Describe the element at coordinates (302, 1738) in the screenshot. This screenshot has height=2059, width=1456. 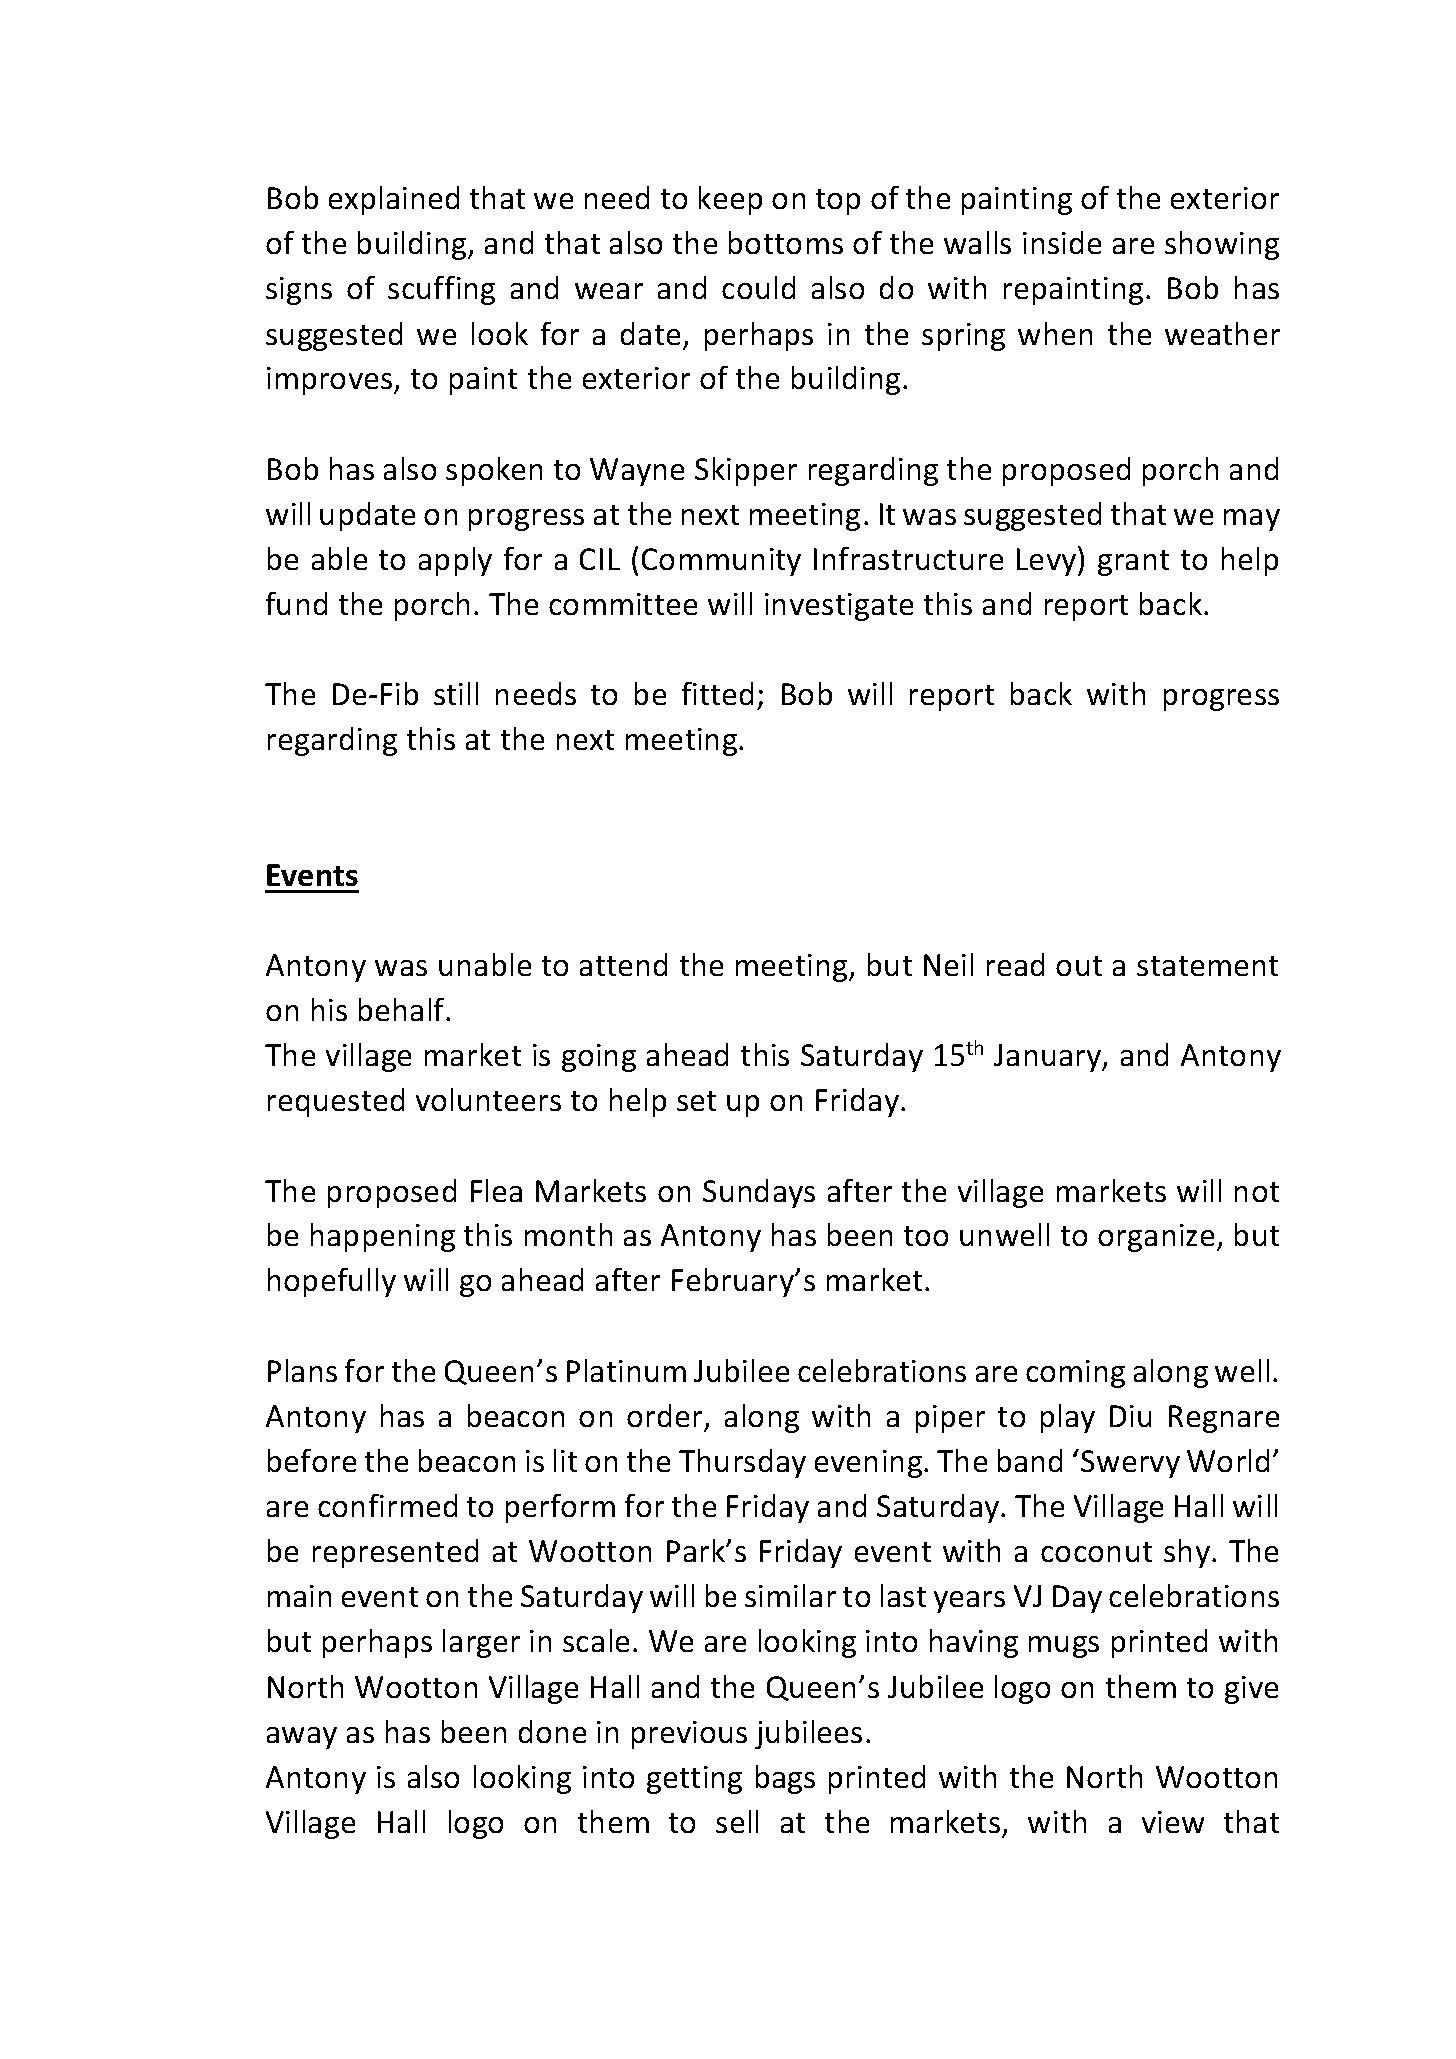
I see `away` at that location.
